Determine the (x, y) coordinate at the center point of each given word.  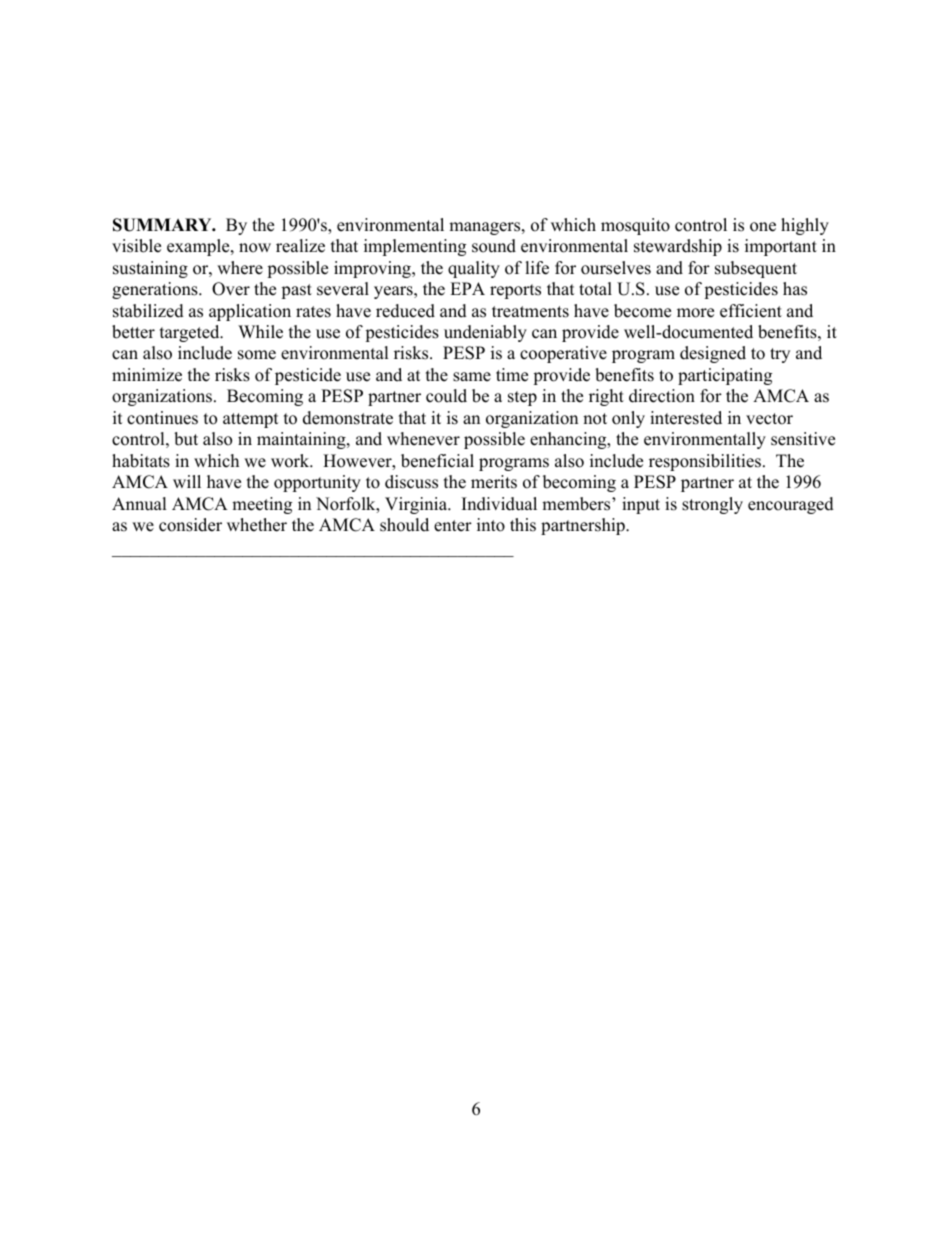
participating (725, 376)
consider (190, 525)
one (763, 227)
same (472, 377)
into (491, 525)
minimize (147, 375)
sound (494, 246)
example (199, 247)
